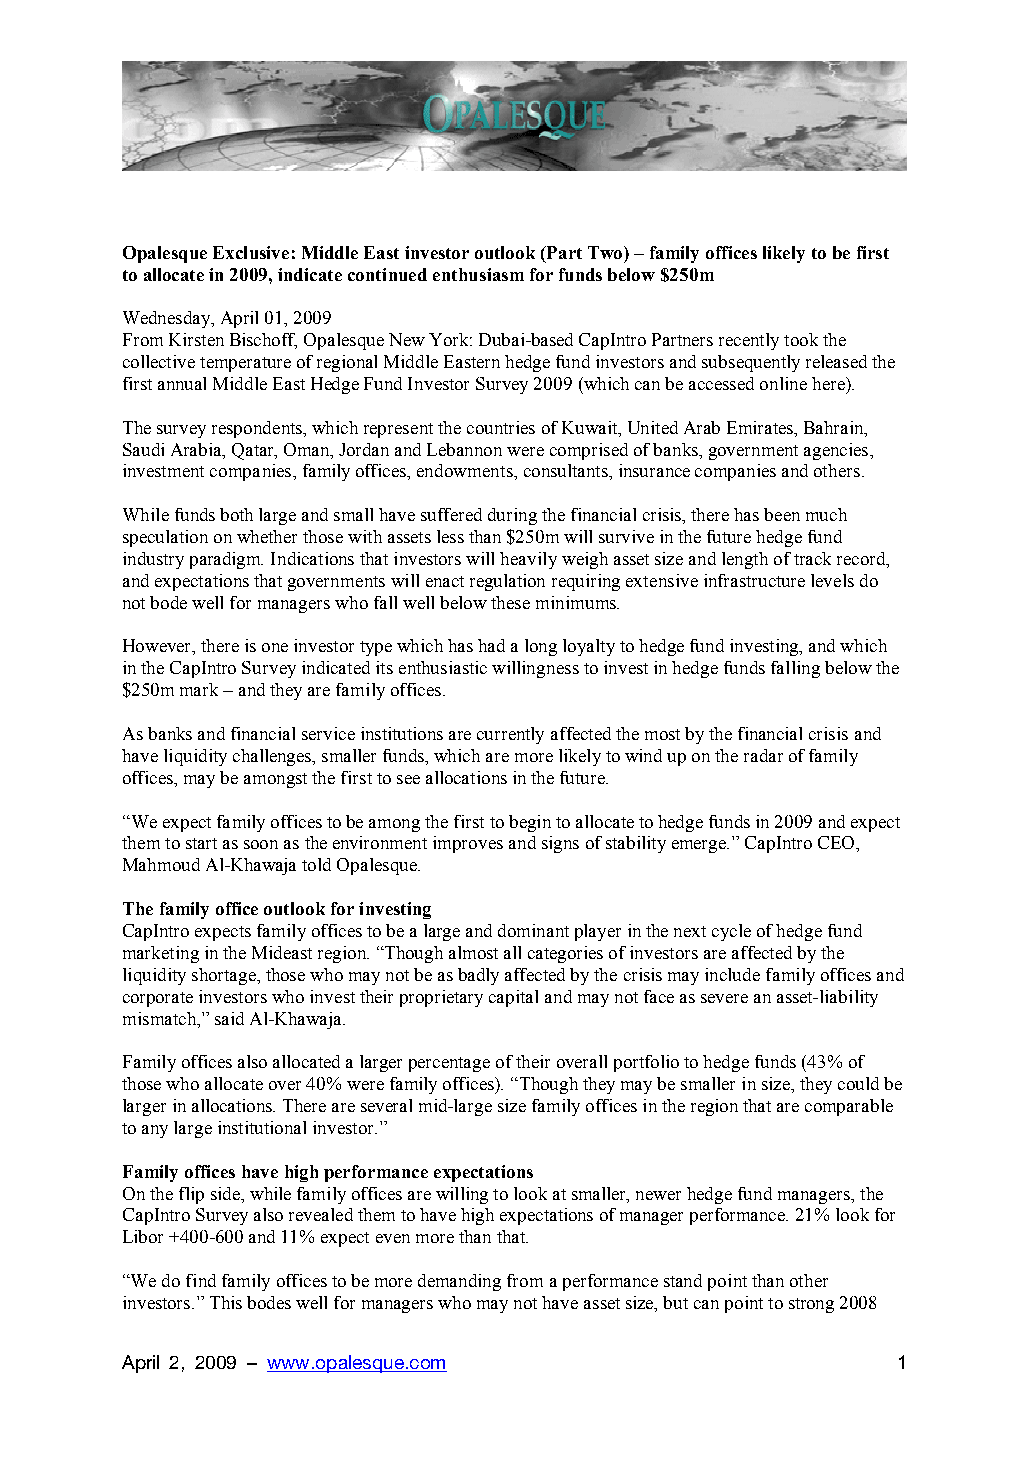 Image resolution: width=1029 pixels, height=1457 pixels. What do you see at coordinates (201, 1280) in the screenshot?
I see `find` at bounding box center [201, 1280].
